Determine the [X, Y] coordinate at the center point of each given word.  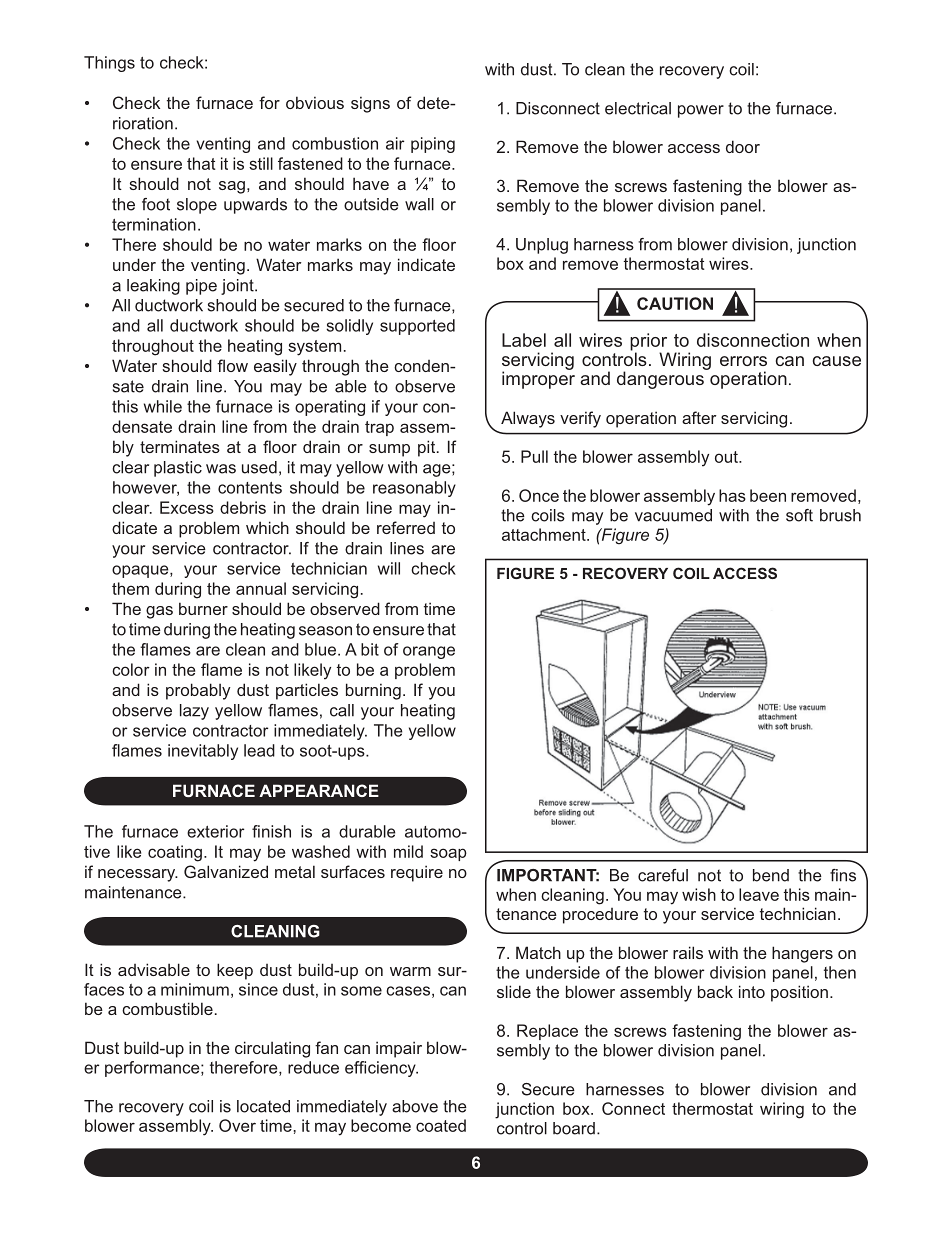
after [699, 417]
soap [448, 854]
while [163, 406]
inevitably [203, 752]
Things [109, 64]
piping [433, 145]
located [263, 1106]
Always [528, 419]
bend [771, 875]
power [701, 111]
